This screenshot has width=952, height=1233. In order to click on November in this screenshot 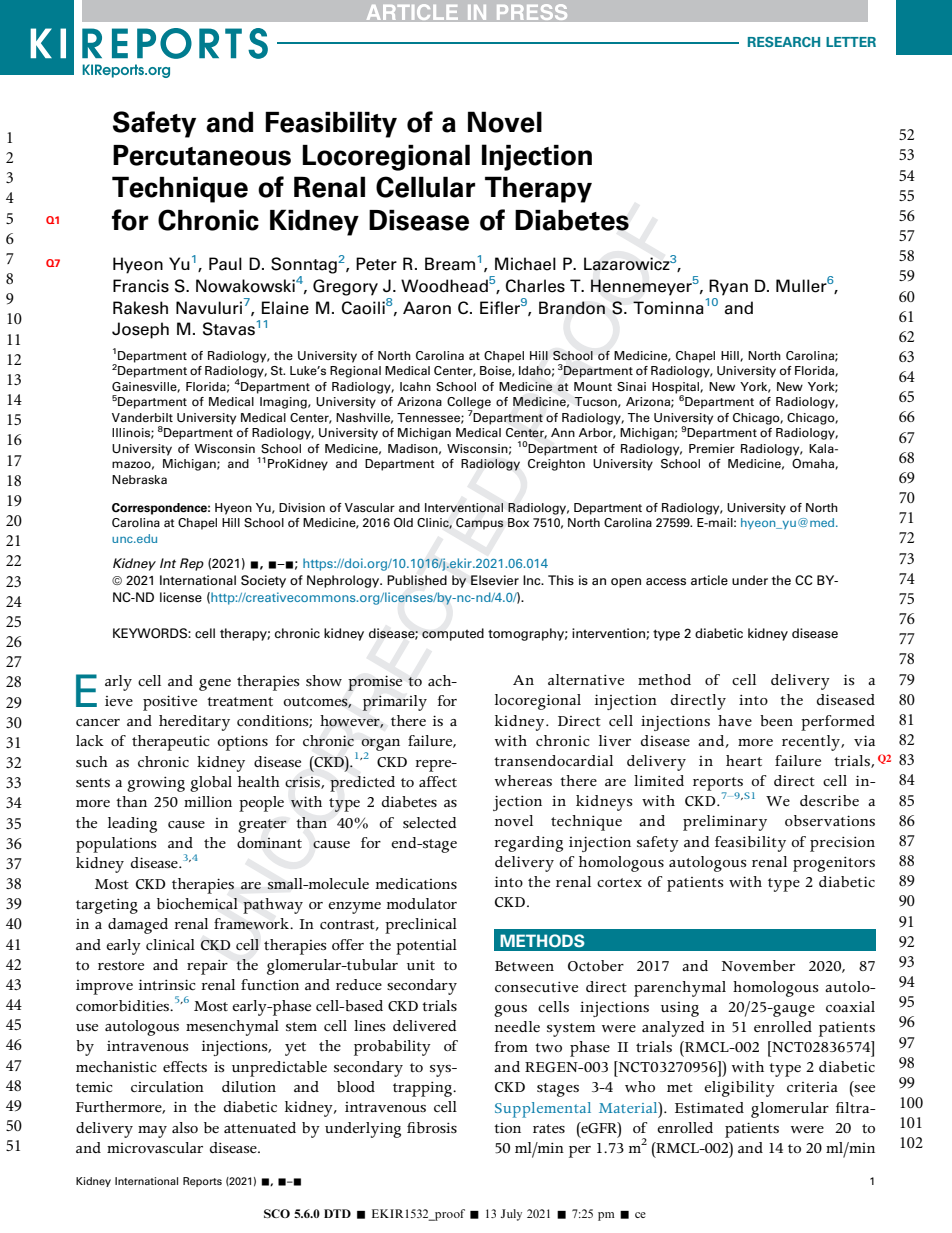, I will do `click(758, 966)`.
